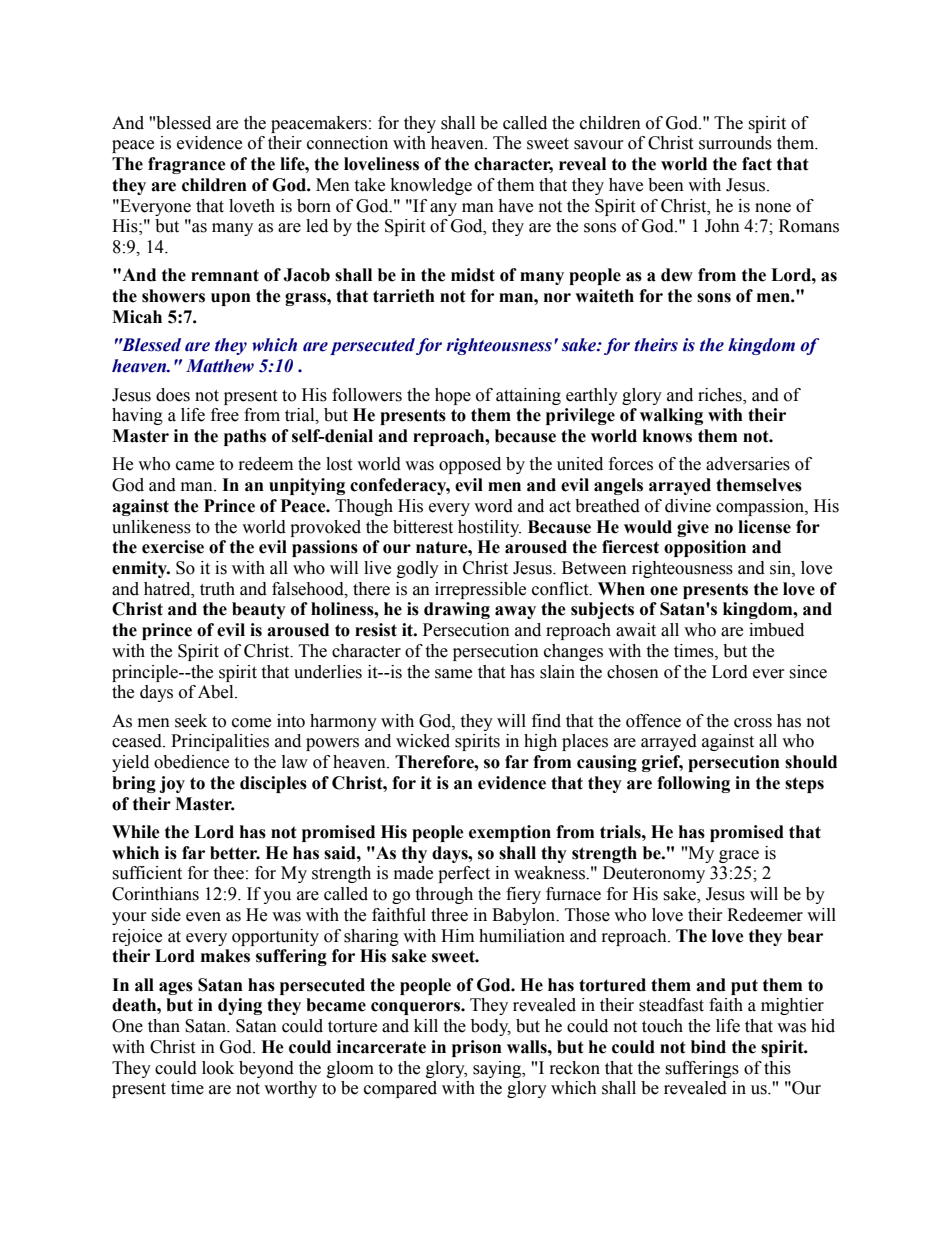  I want to click on look, so click(218, 1068).
